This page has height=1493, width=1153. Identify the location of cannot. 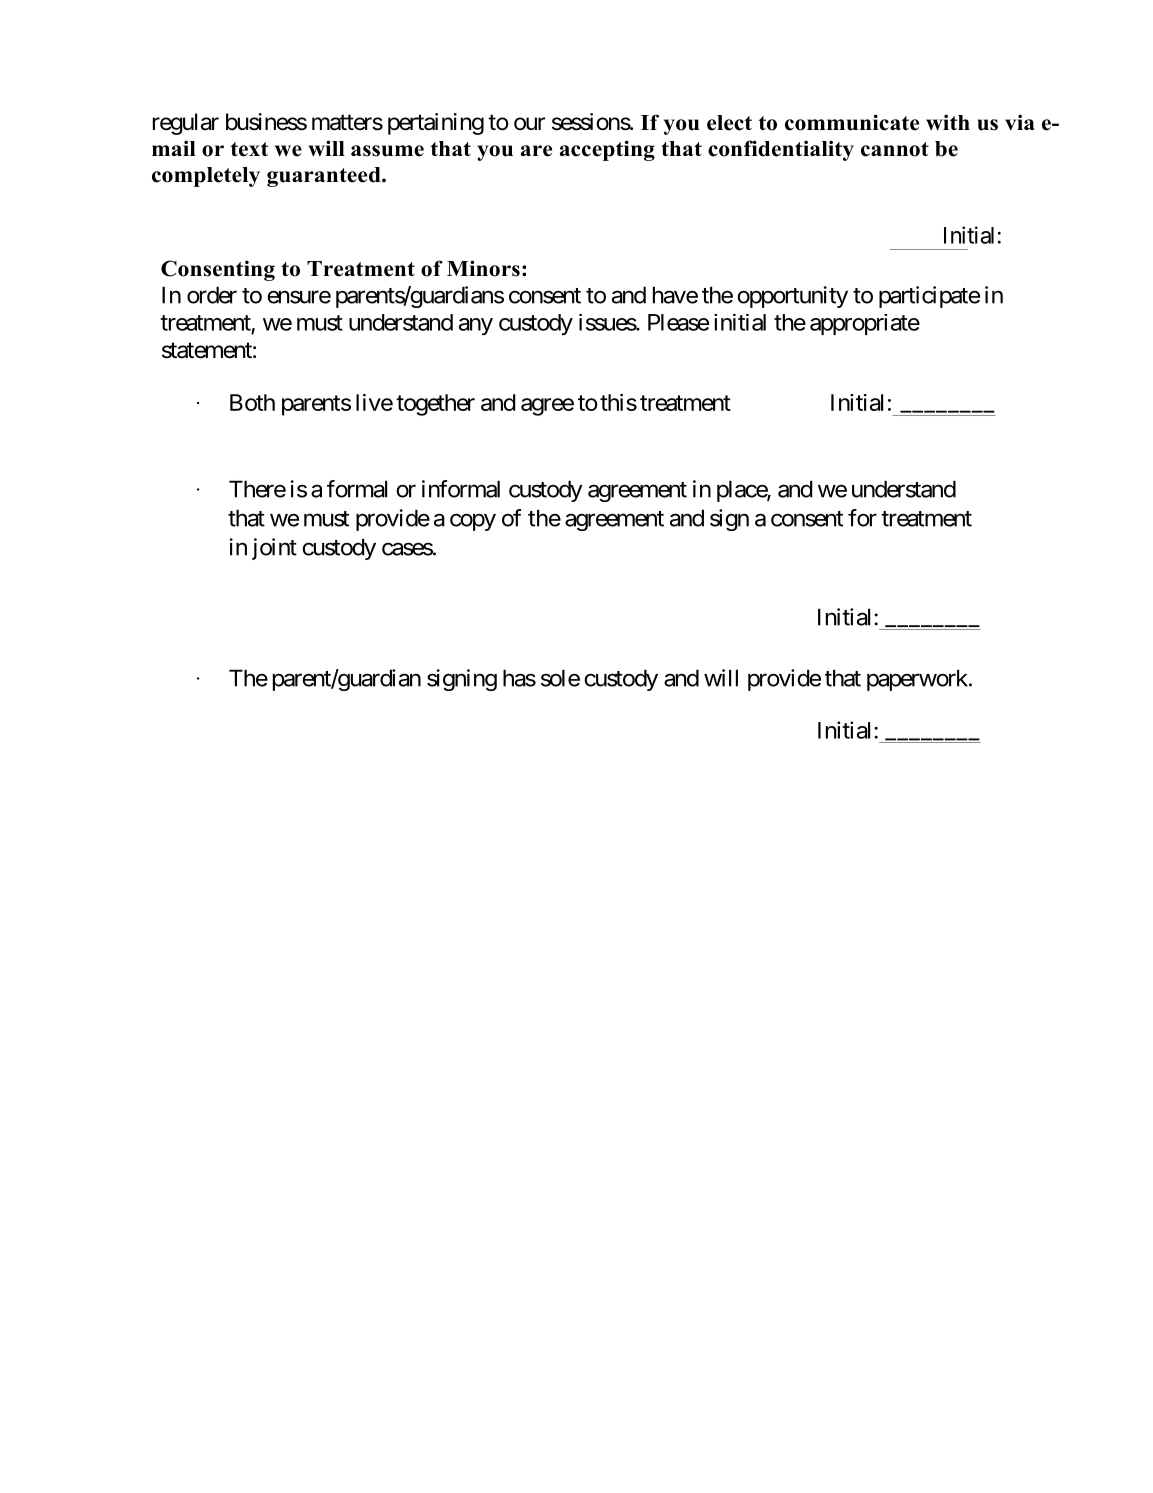
(895, 149).
